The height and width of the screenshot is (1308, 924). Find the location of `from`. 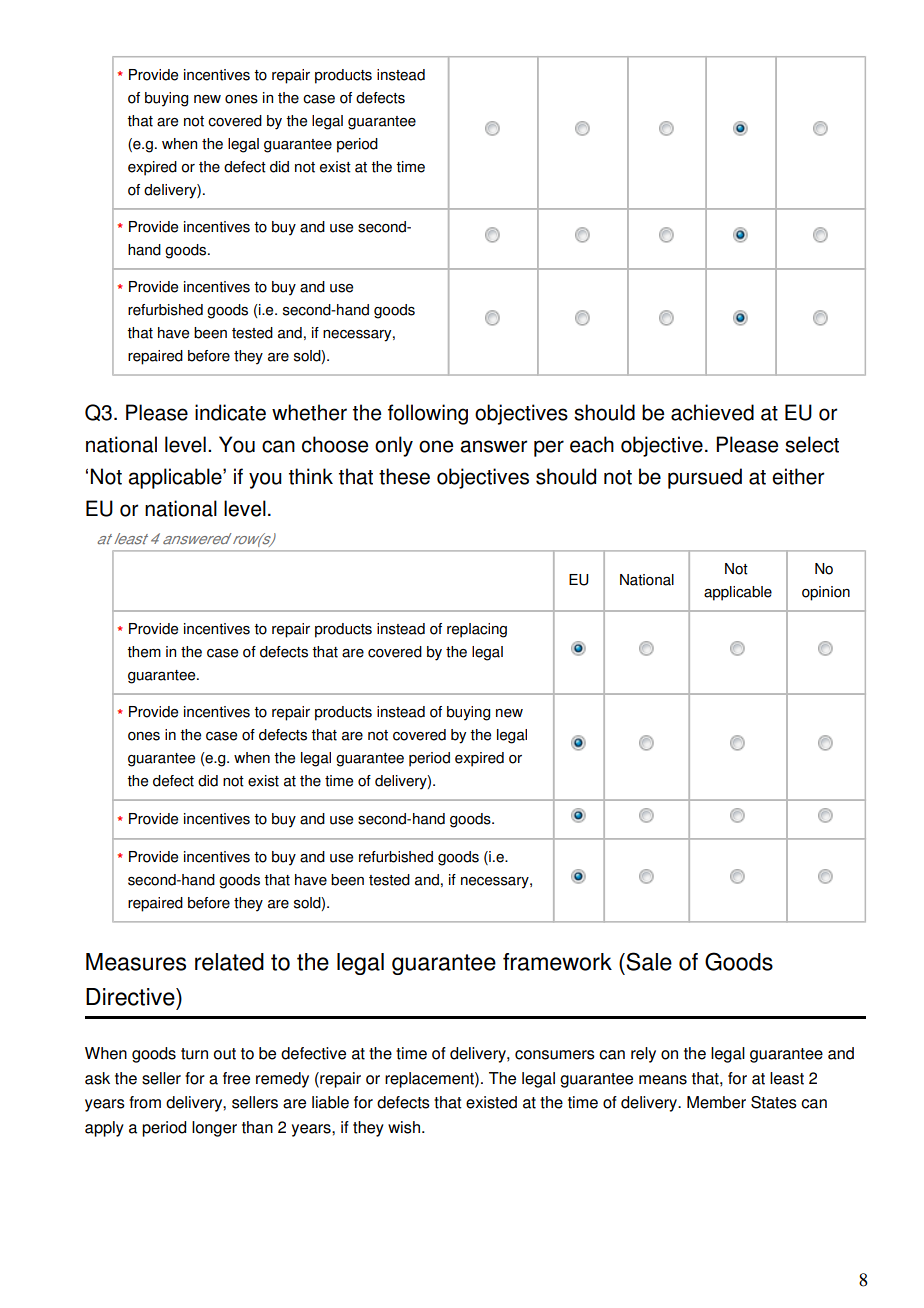

from is located at coordinates (145, 1102).
